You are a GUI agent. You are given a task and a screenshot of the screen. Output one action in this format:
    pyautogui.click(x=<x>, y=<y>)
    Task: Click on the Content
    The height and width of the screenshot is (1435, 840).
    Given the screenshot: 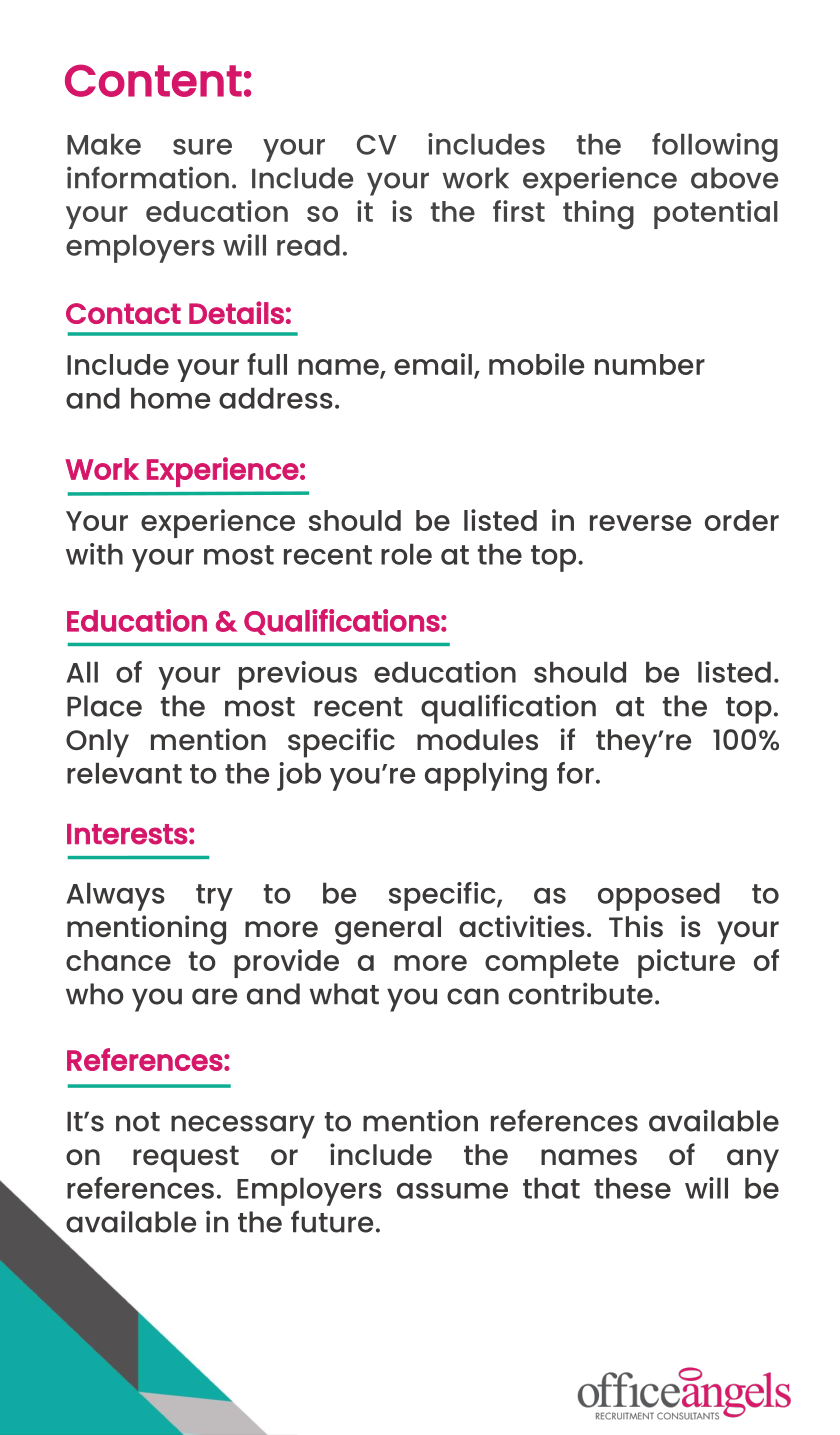 What is the action you would take?
    pyautogui.click(x=153, y=80)
